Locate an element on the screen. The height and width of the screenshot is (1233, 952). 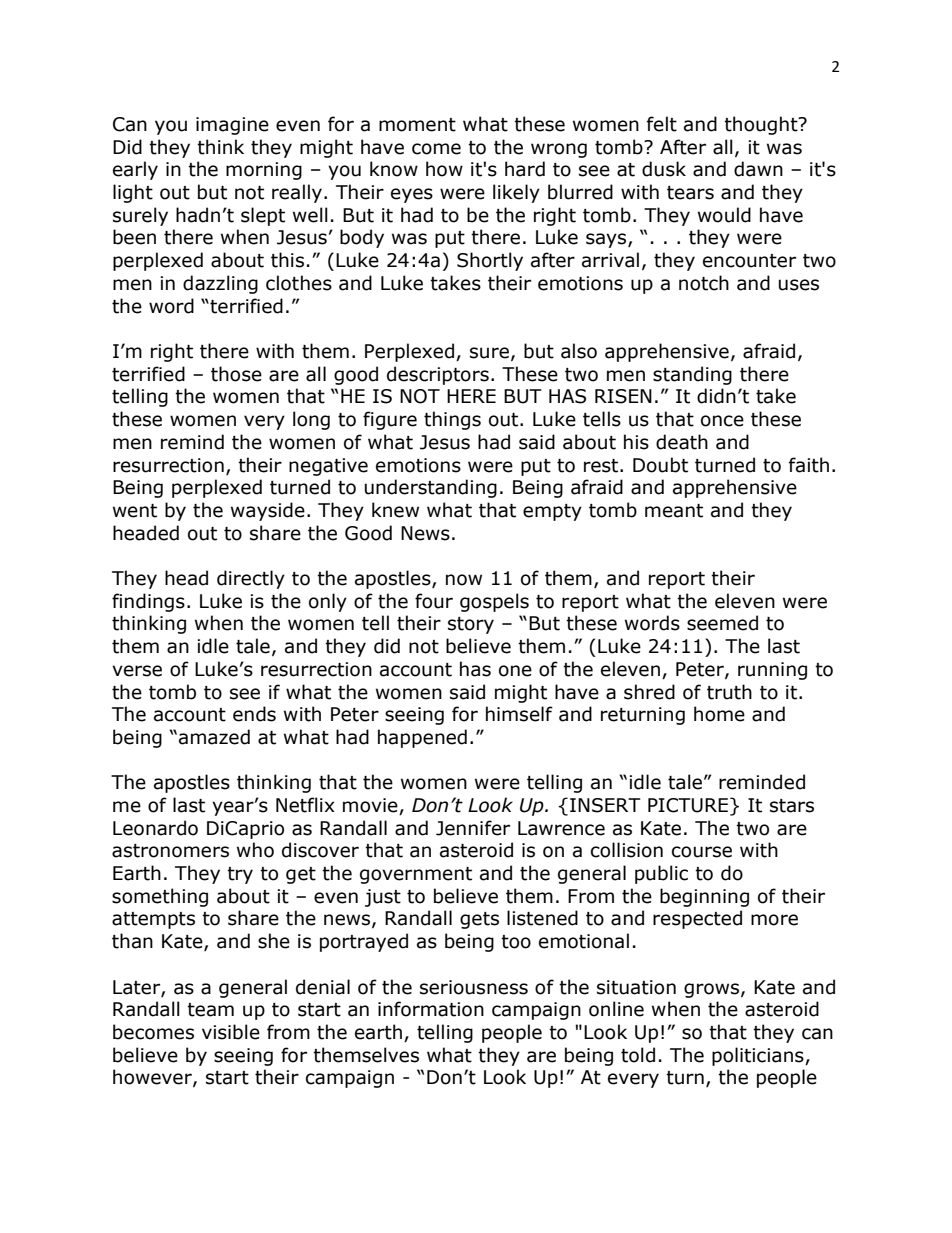
PICTURE is located at coordinates (688, 805).
